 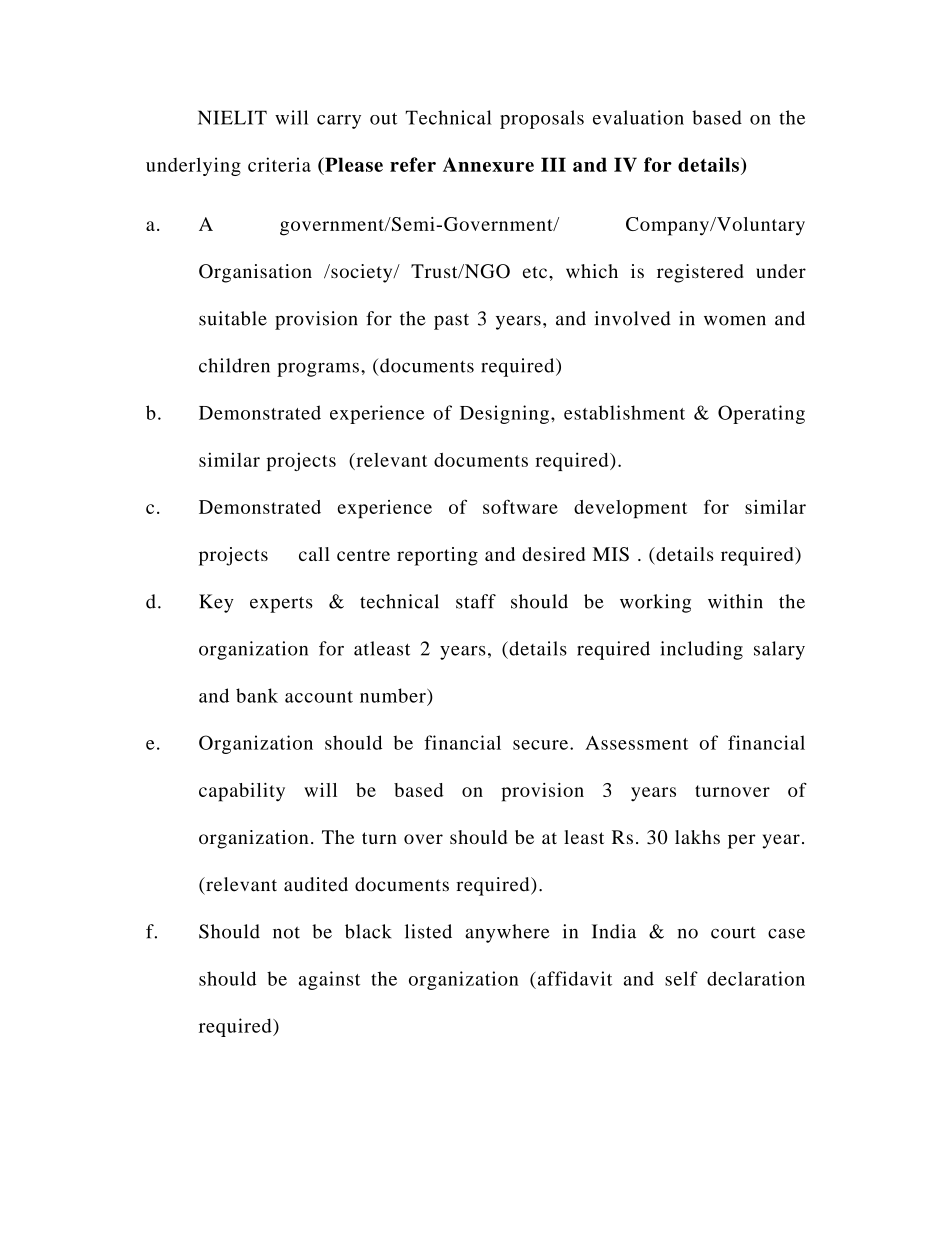 I want to click on secure, so click(x=540, y=745).
